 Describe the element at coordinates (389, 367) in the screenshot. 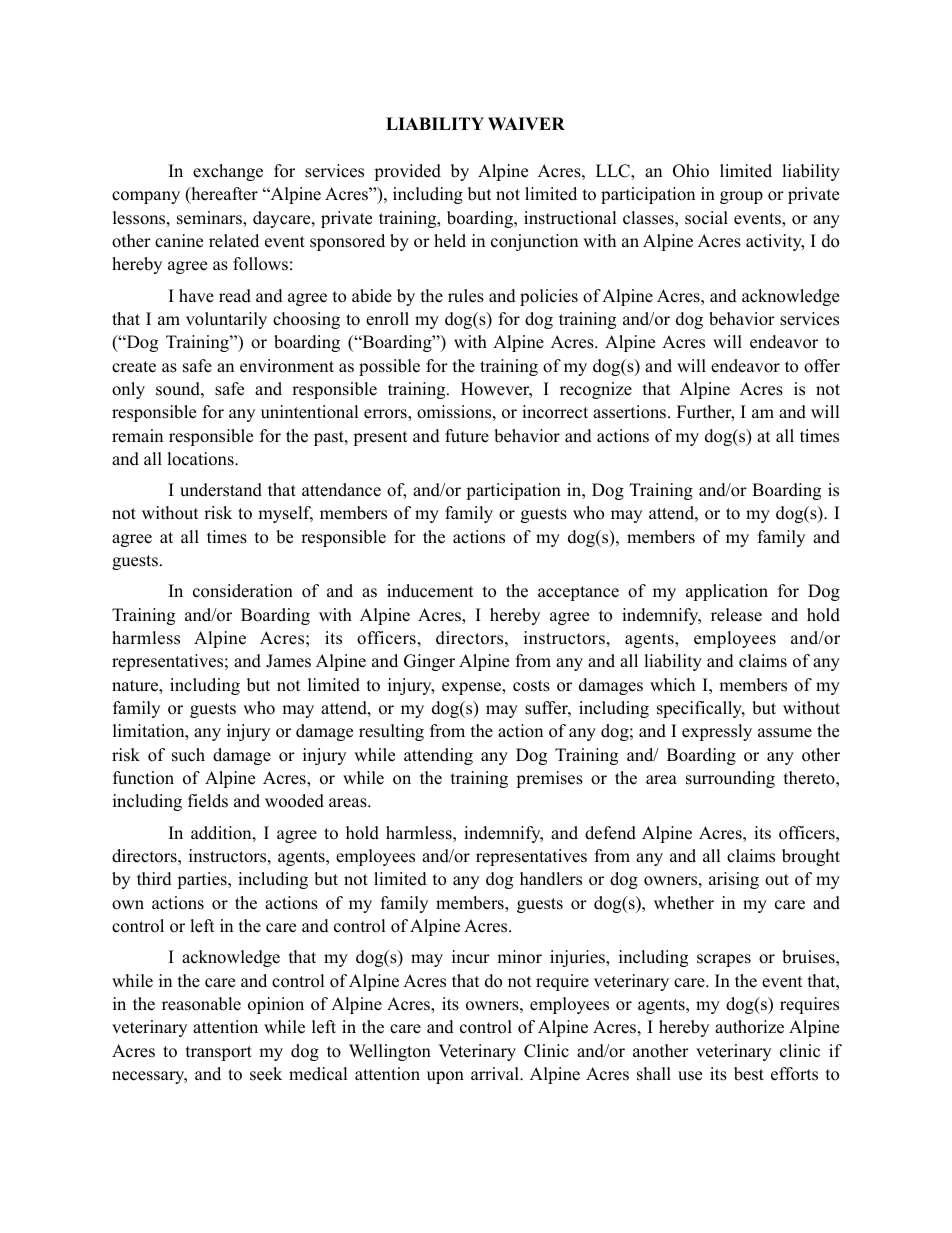

I see `possible` at that location.
